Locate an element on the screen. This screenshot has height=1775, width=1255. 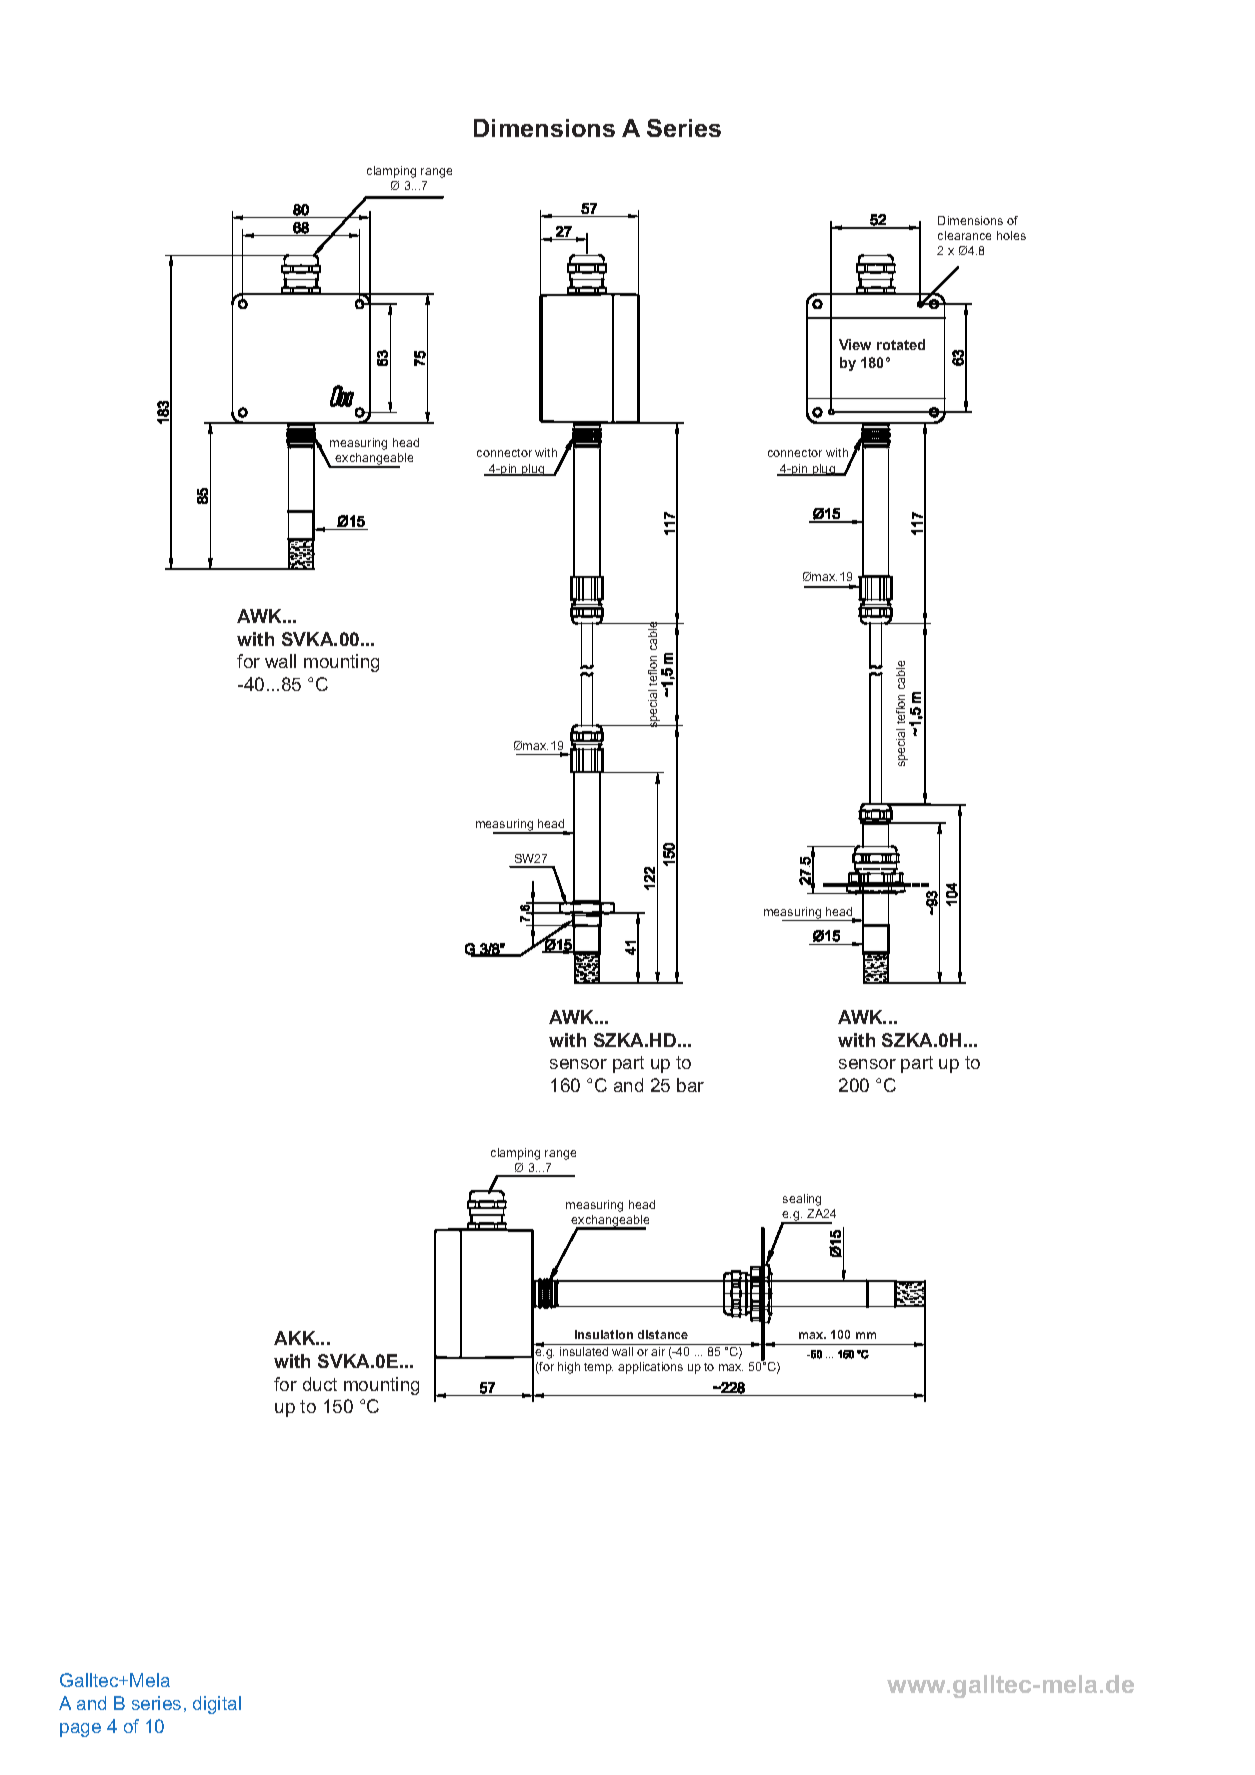
clearance is located at coordinates (964, 235).
